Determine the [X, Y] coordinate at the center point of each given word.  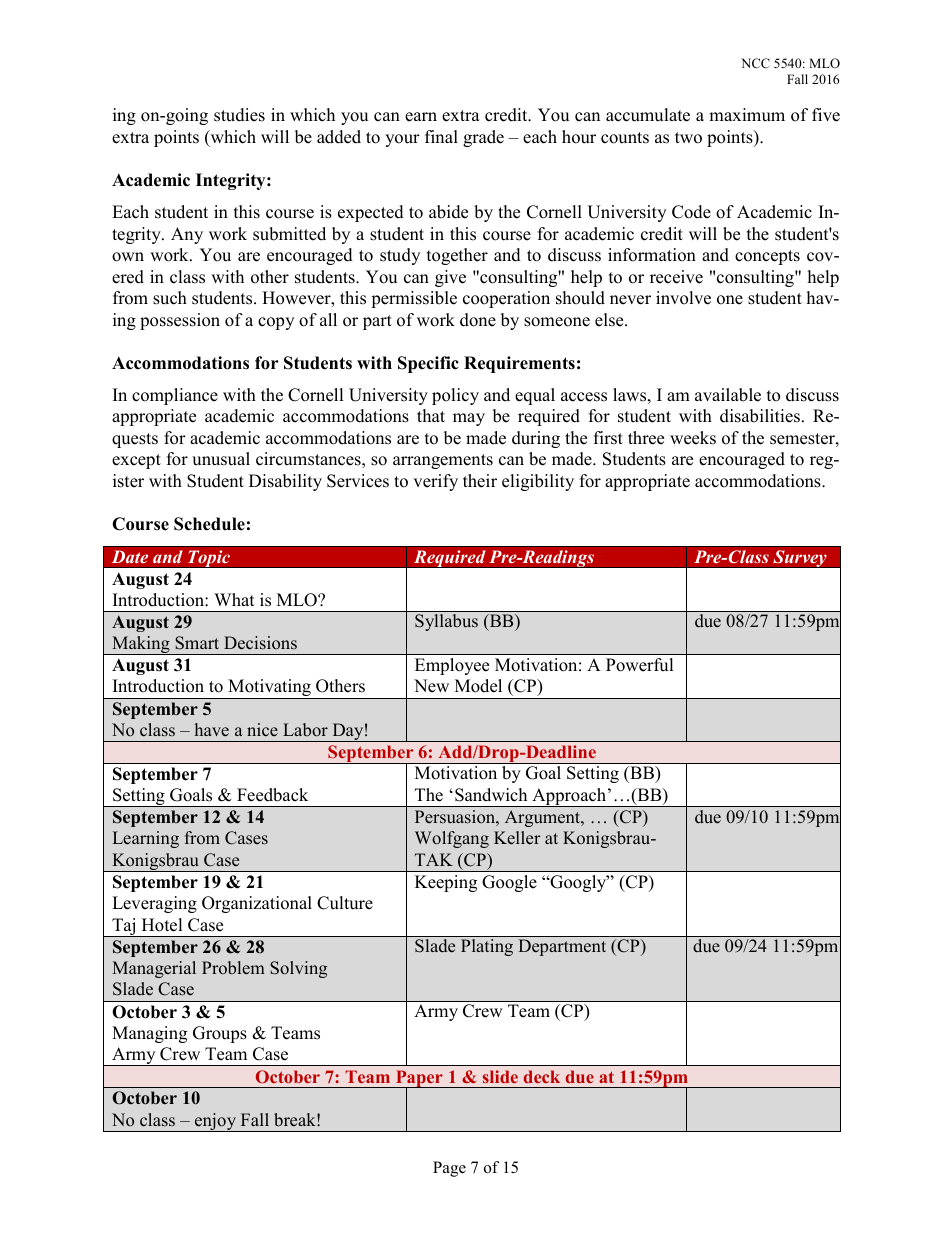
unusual [221, 459]
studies [239, 115]
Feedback [272, 795]
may [469, 419]
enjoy [216, 1122]
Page [449, 1169]
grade [483, 138]
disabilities [760, 416]
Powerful [640, 665]
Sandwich [491, 795]
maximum [747, 115]
